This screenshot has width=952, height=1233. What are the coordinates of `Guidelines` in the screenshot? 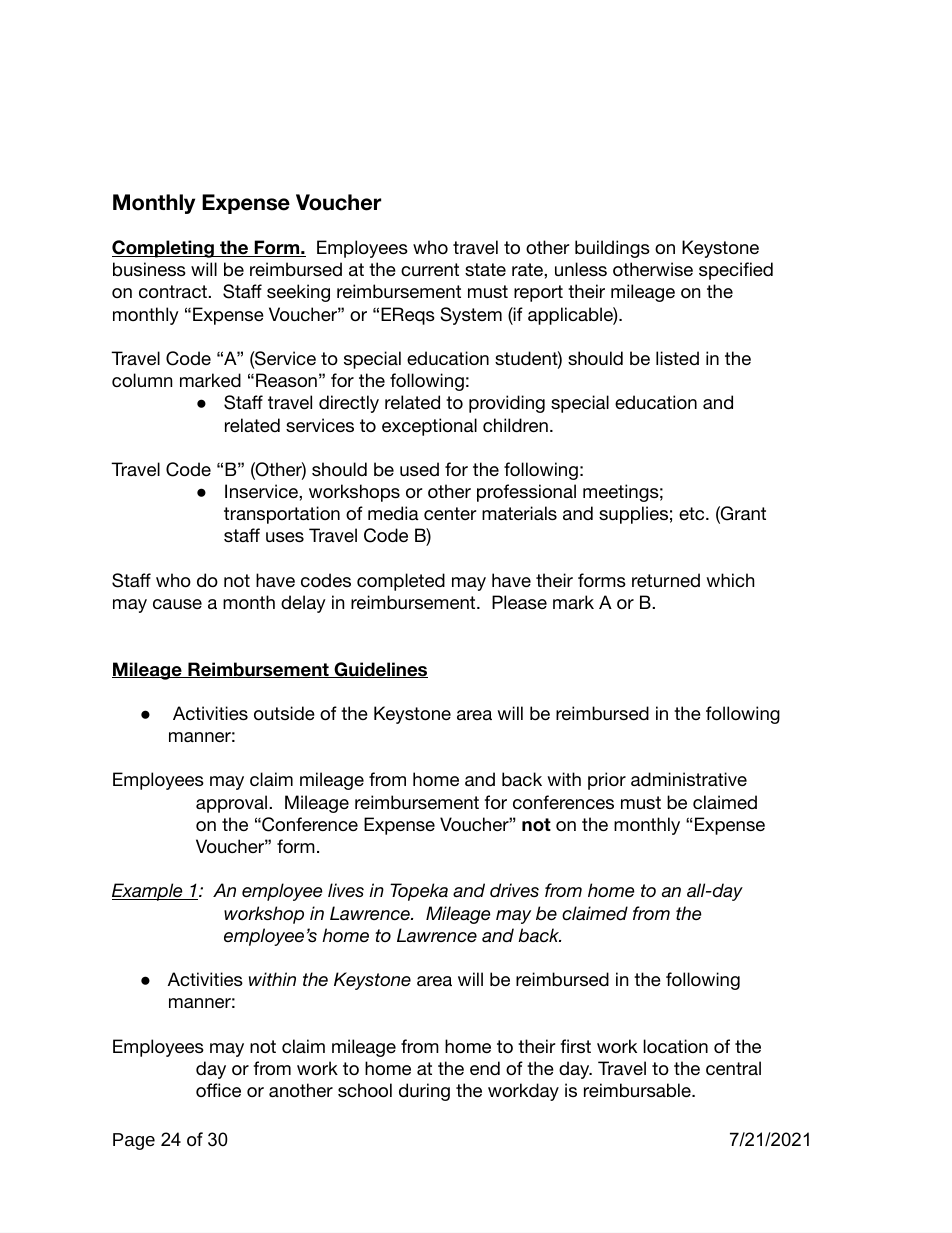 It's located at (380, 670).
